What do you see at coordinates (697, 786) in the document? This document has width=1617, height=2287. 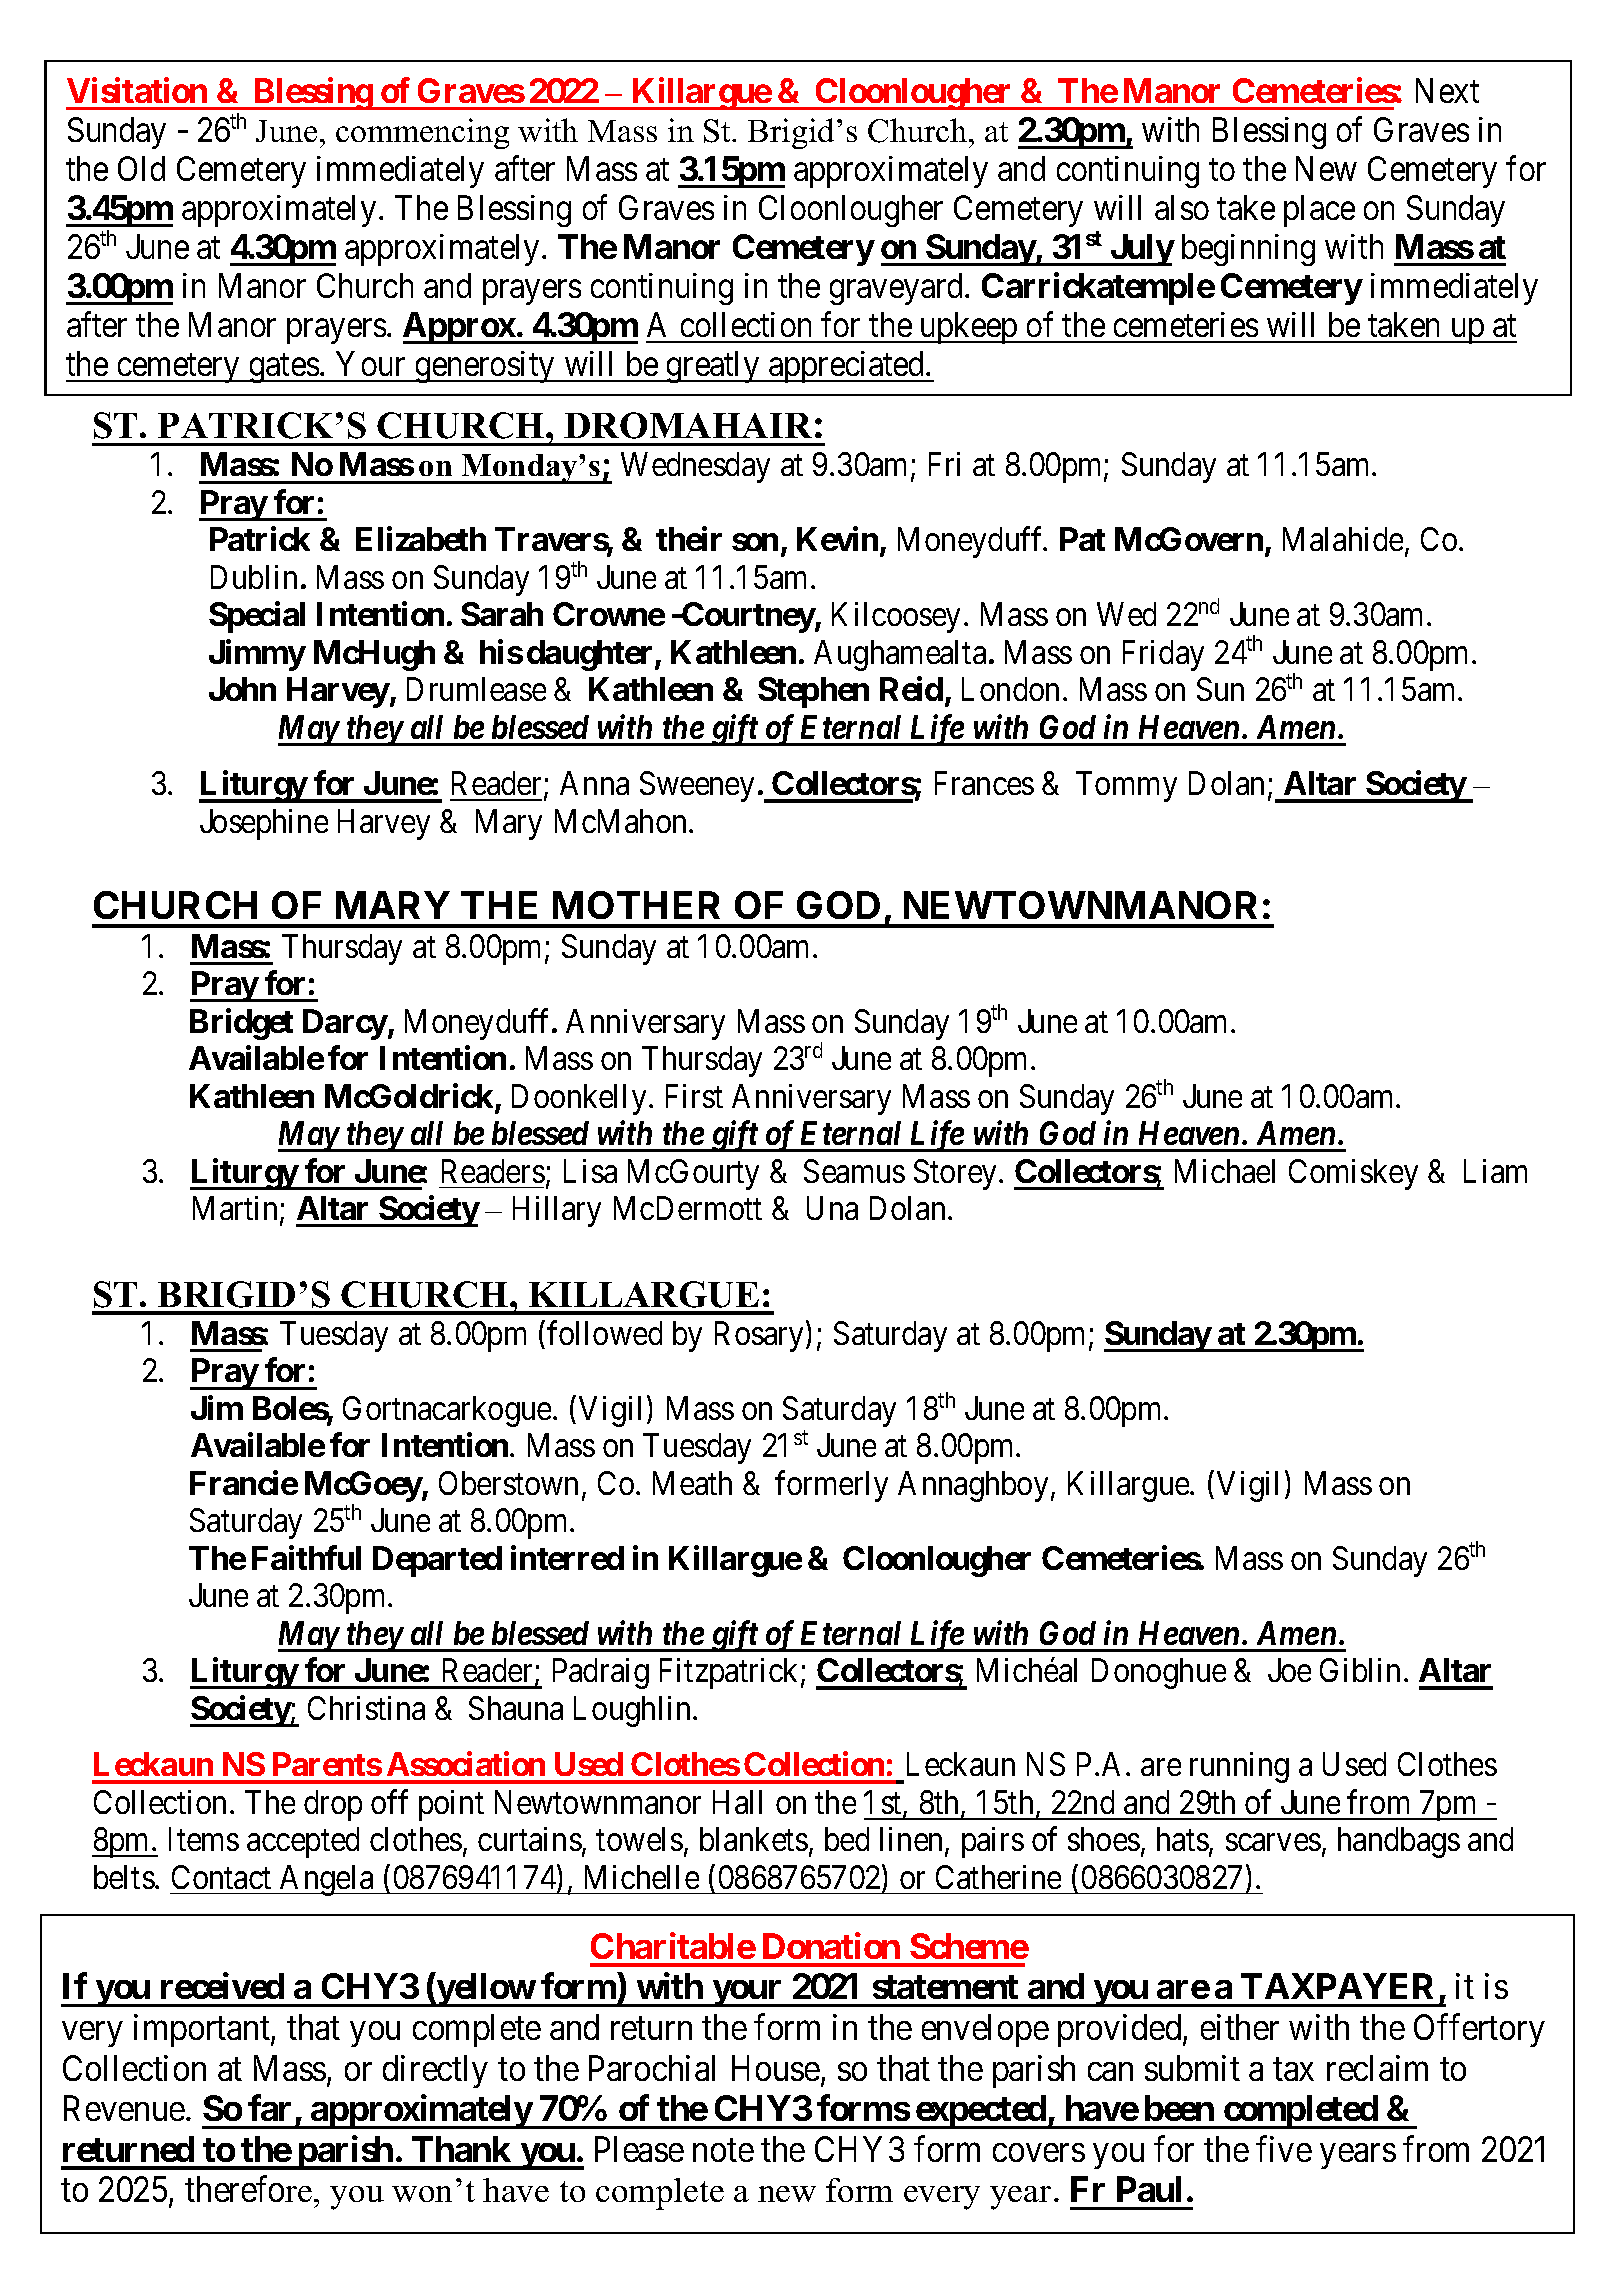 I see `Sweeney` at bounding box center [697, 786].
